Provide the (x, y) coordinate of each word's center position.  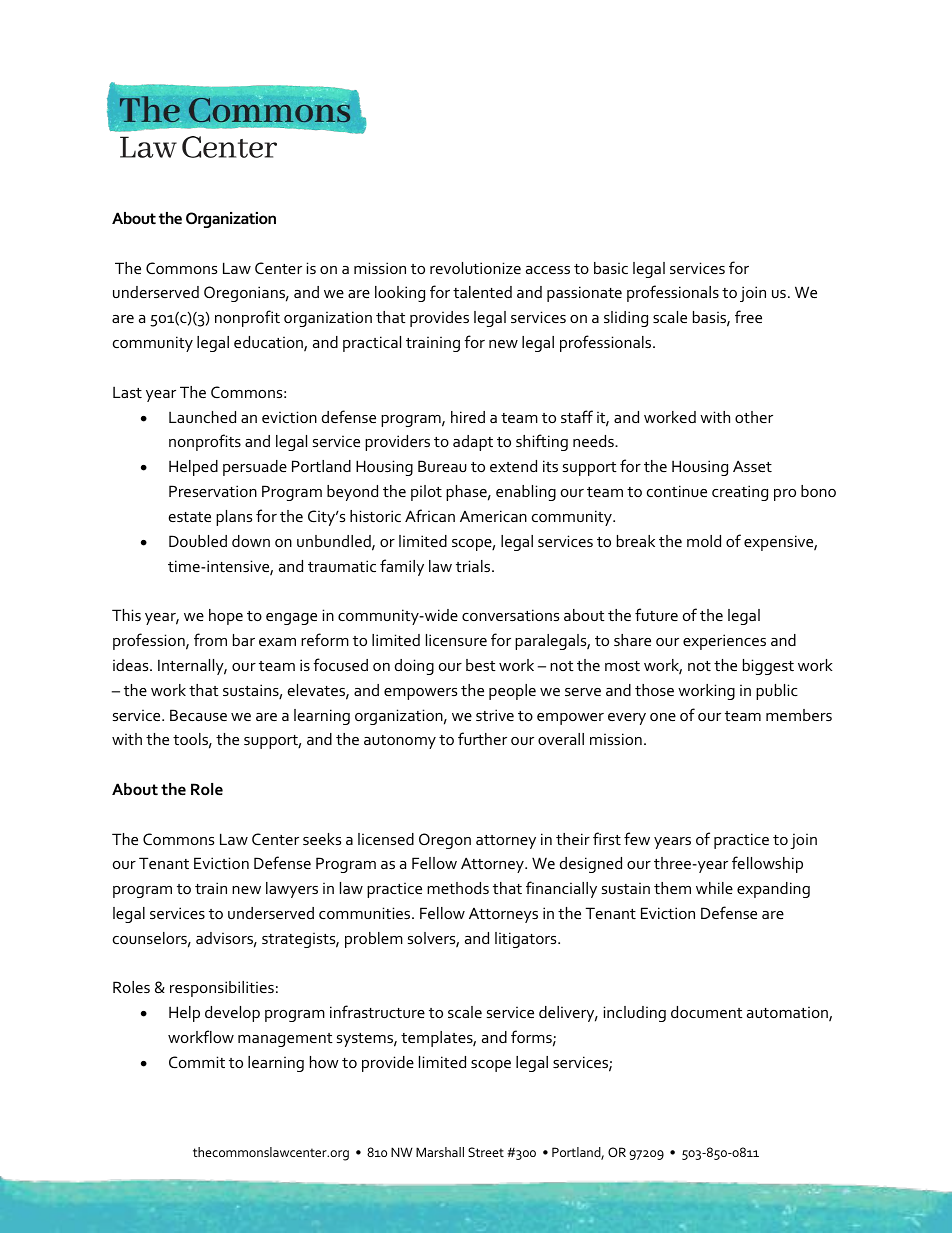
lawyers (292, 890)
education (269, 343)
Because (198, 715)
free (748, 316)
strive (495, 715)
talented (482, 292)
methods (458, 888)
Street (486, 1152)
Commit (197, 1062)
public (777, 692)
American (493, 516)
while (714, 888)
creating (740, 493)
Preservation (213, 491)
